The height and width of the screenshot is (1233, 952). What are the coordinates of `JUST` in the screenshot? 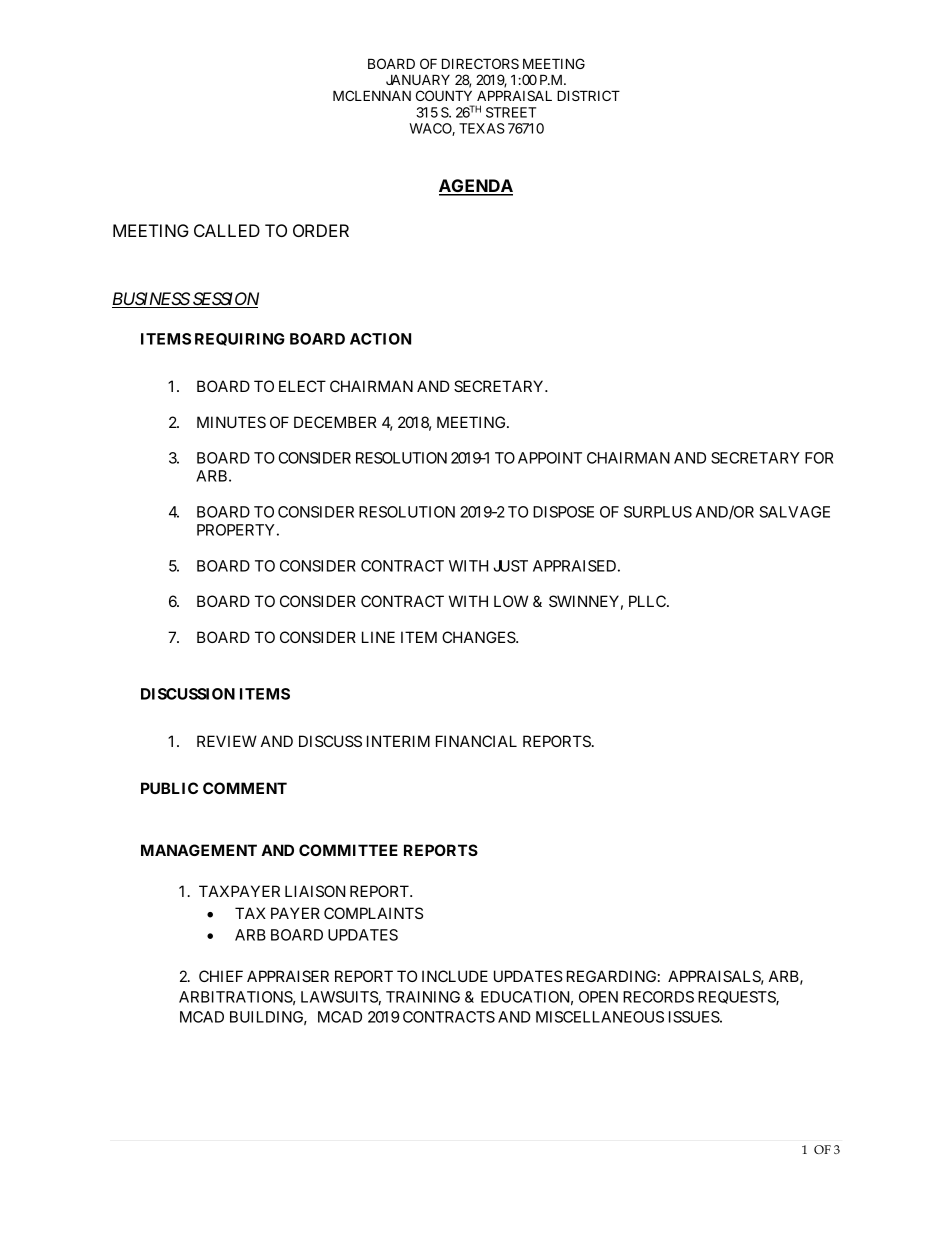 It's located at (510, 566).
